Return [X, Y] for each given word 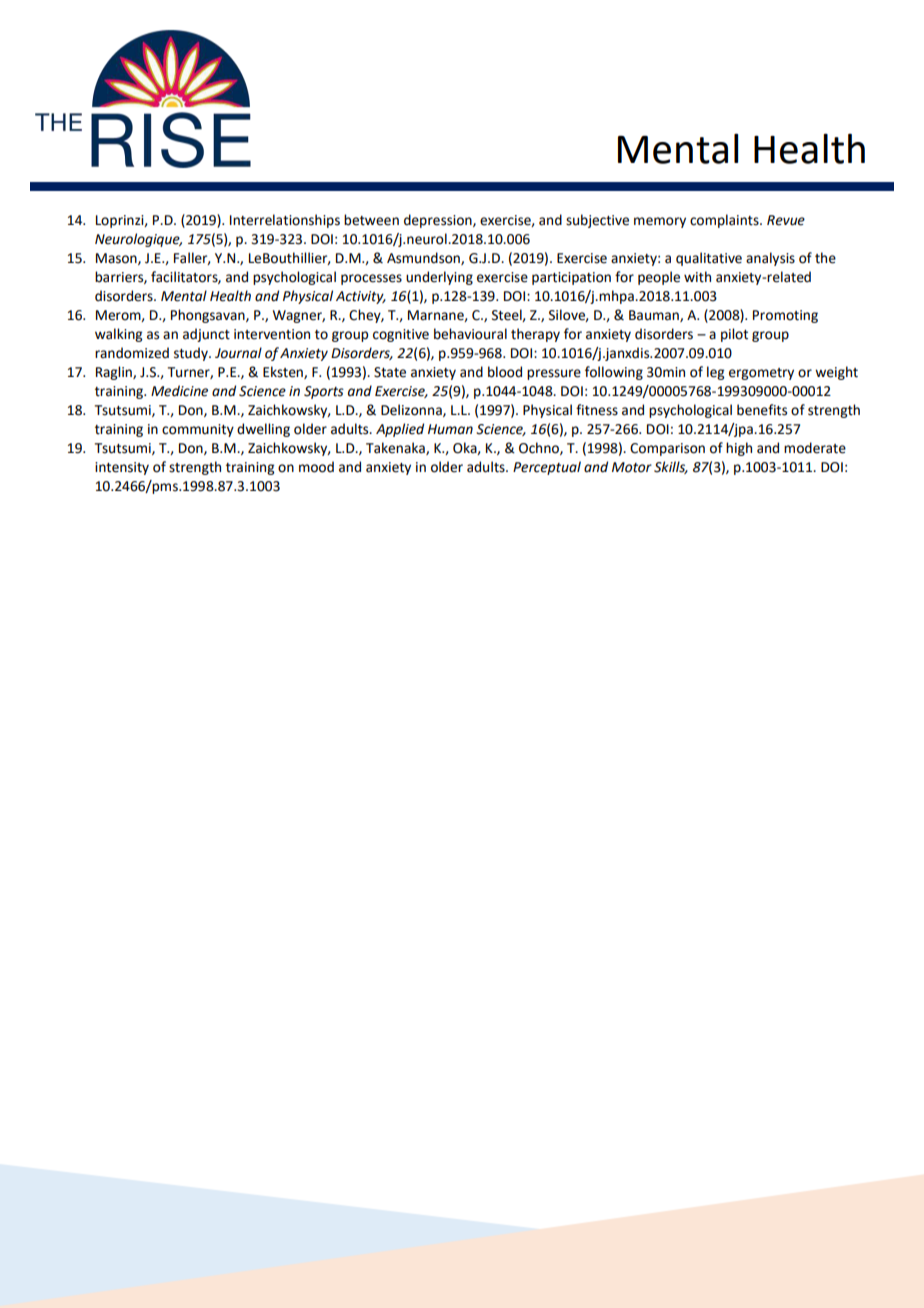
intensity [122, 468]
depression [439, 221]
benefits [762, 410]
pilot [734, 335]
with [697, 277]
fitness [597, 410]
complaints [725, 221]
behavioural [470, 334]
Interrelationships [285, 221]
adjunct [206, 335]
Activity [361, 297]
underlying [439, 278]
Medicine [179, 391]
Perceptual [547, 468]
